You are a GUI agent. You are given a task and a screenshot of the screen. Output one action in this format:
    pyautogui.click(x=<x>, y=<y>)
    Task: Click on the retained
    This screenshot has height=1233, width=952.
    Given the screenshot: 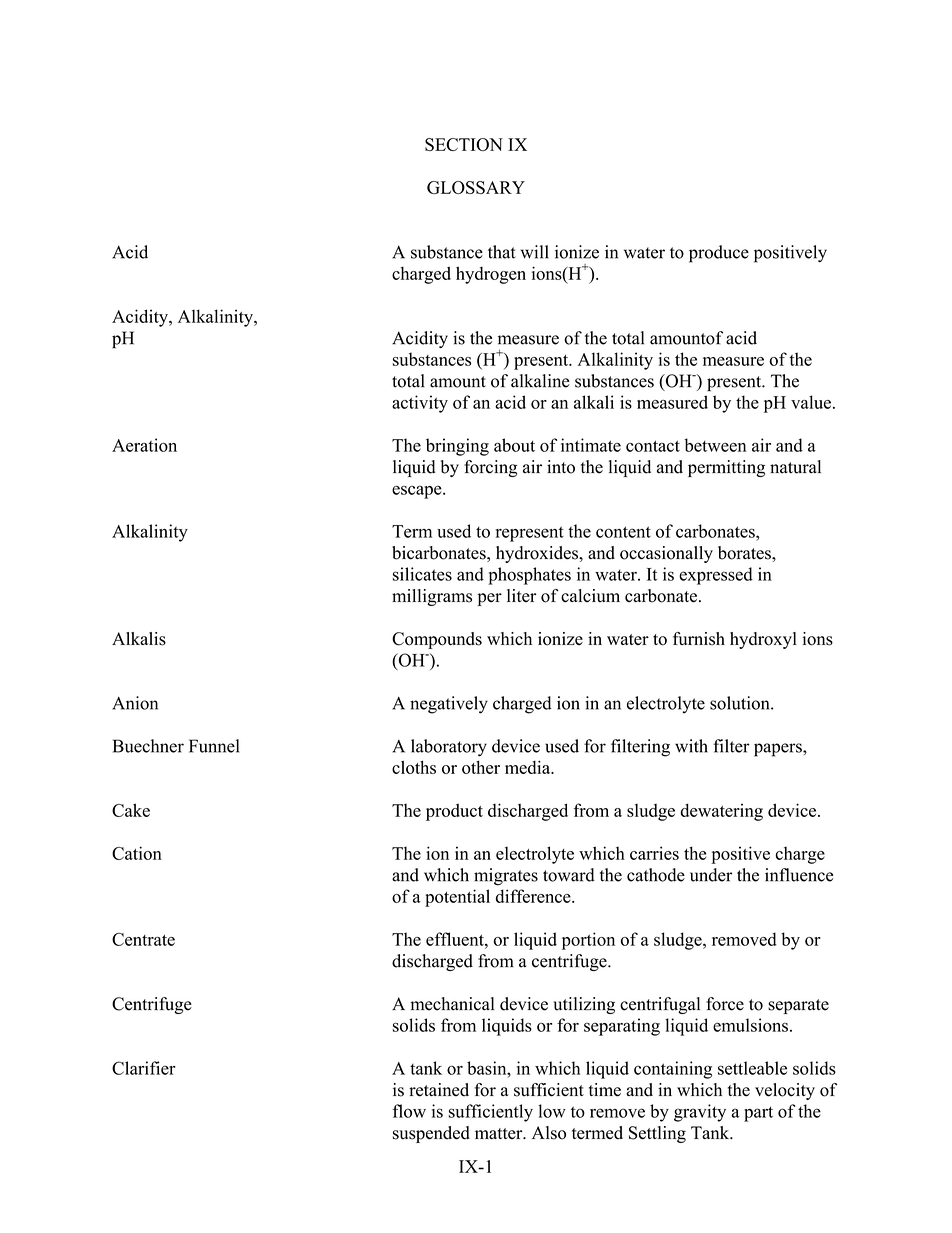 What is the action you would take?
    pyautogui.click(x=439, y=1090)
